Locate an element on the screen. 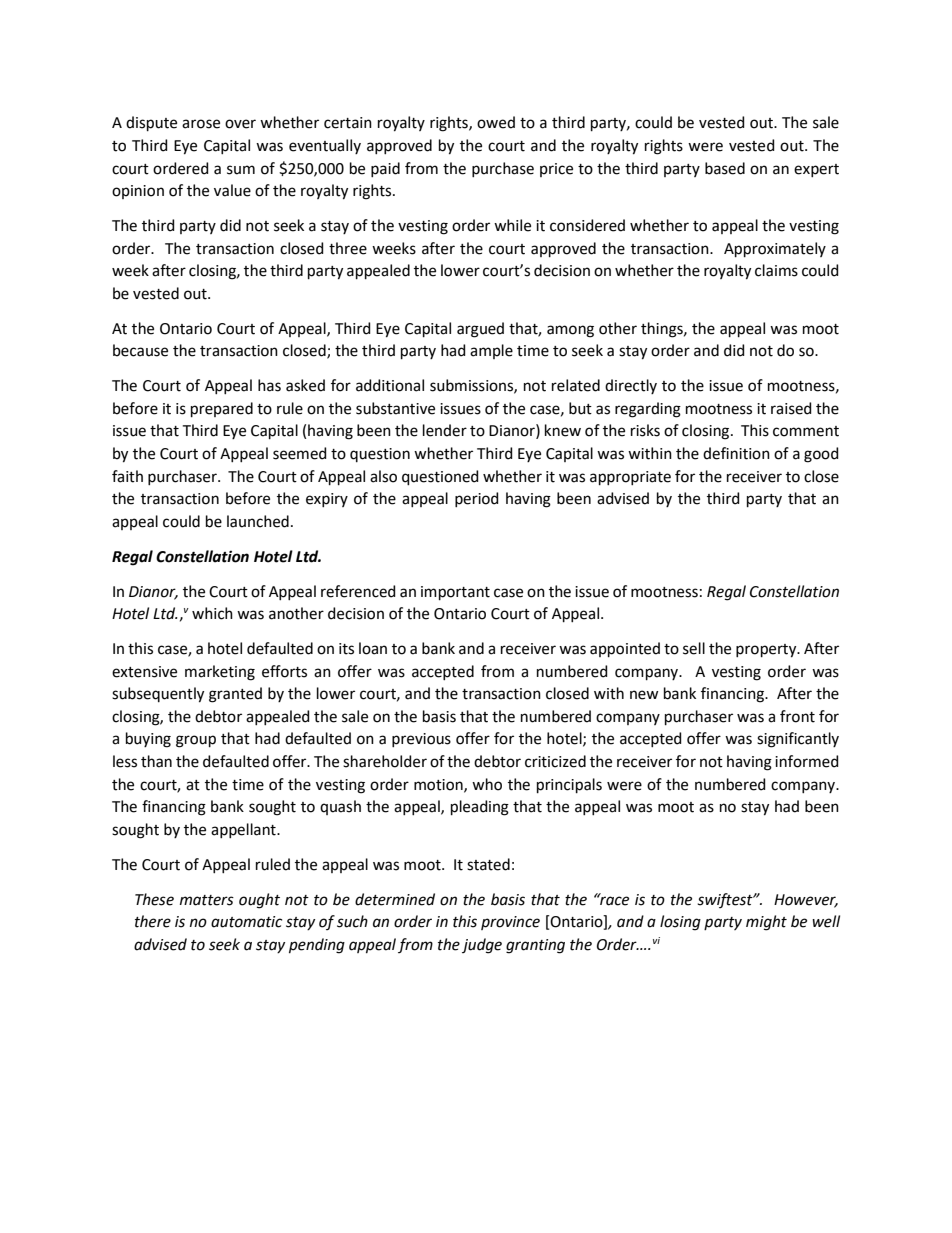 The image size is (952, 1233). based is located at coordinates (725, 168).
